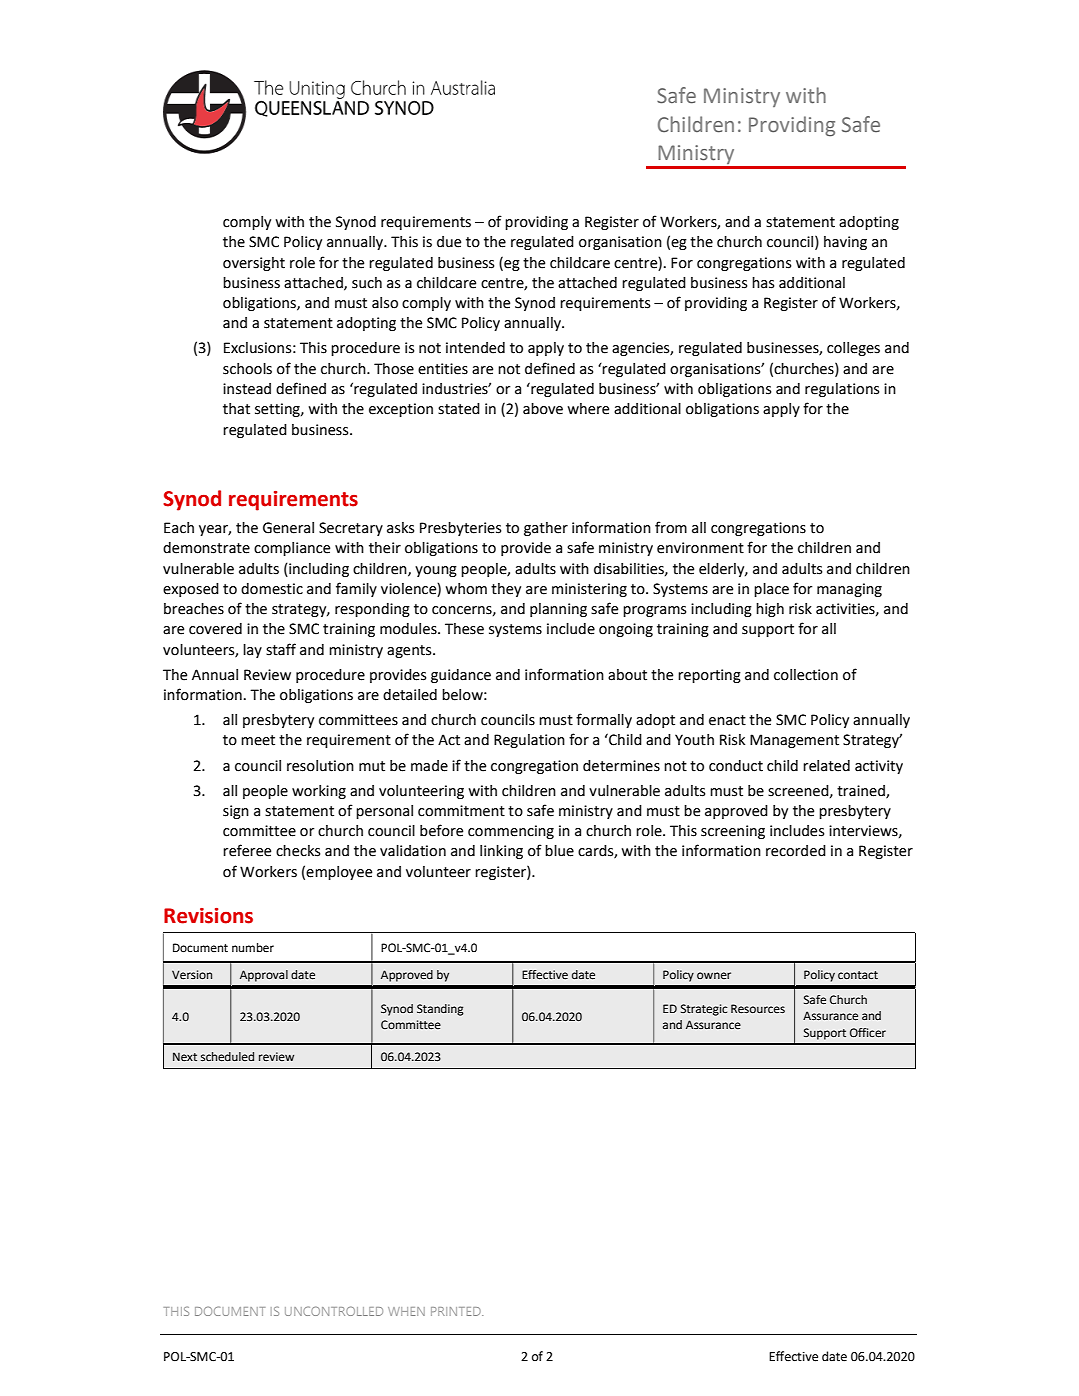 The height and width of the screenshot is (1396, 1079). What do you see at coordinates (334, 1311) in the screenshot?
I see `UNCONTROLLED` at bounding box center [334, 1311].
